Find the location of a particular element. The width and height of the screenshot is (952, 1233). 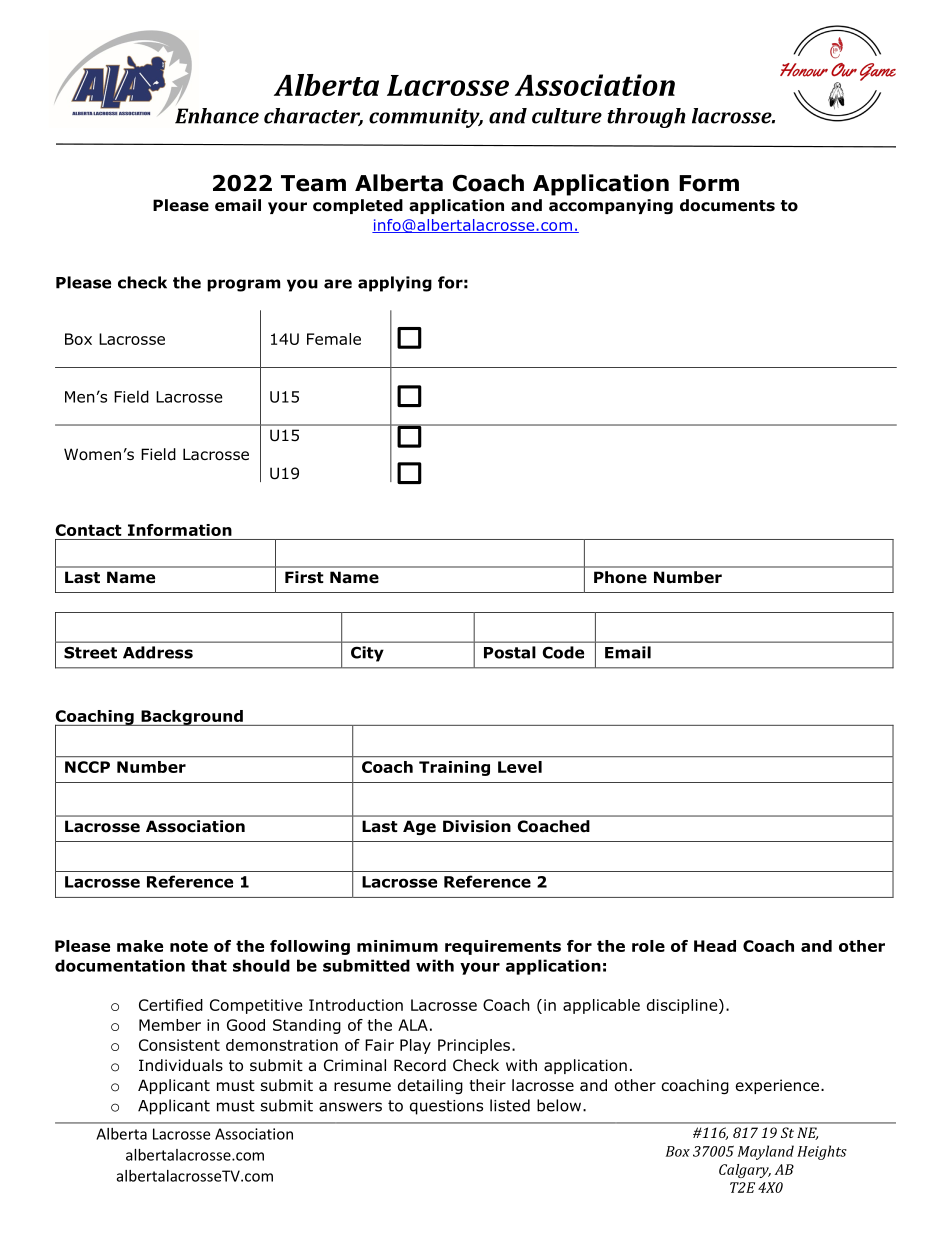

Postal is located at coordinates (510, 652).
